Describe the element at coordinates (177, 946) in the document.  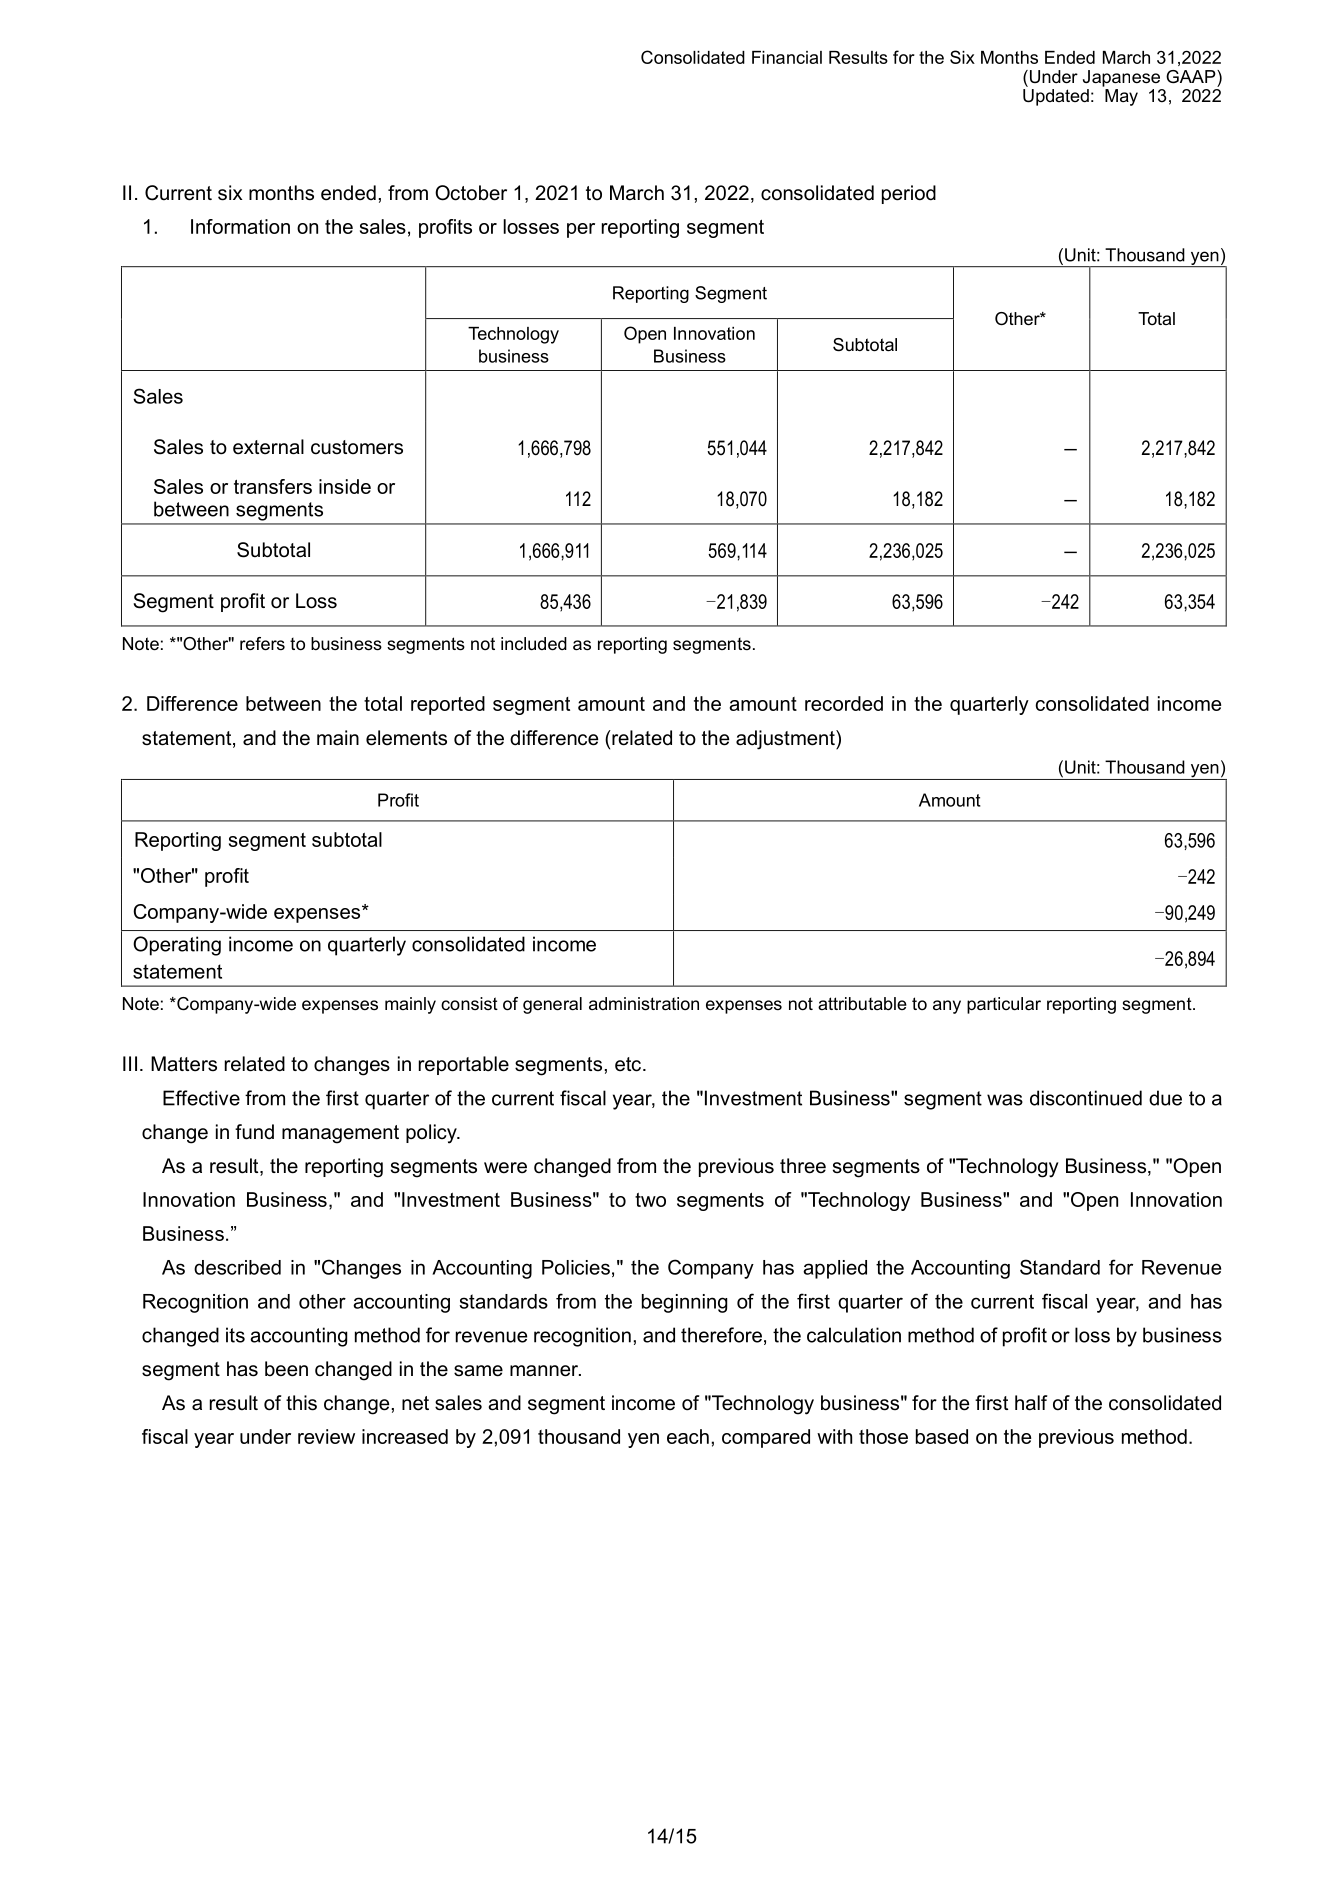
I see `Operating` at that location.
